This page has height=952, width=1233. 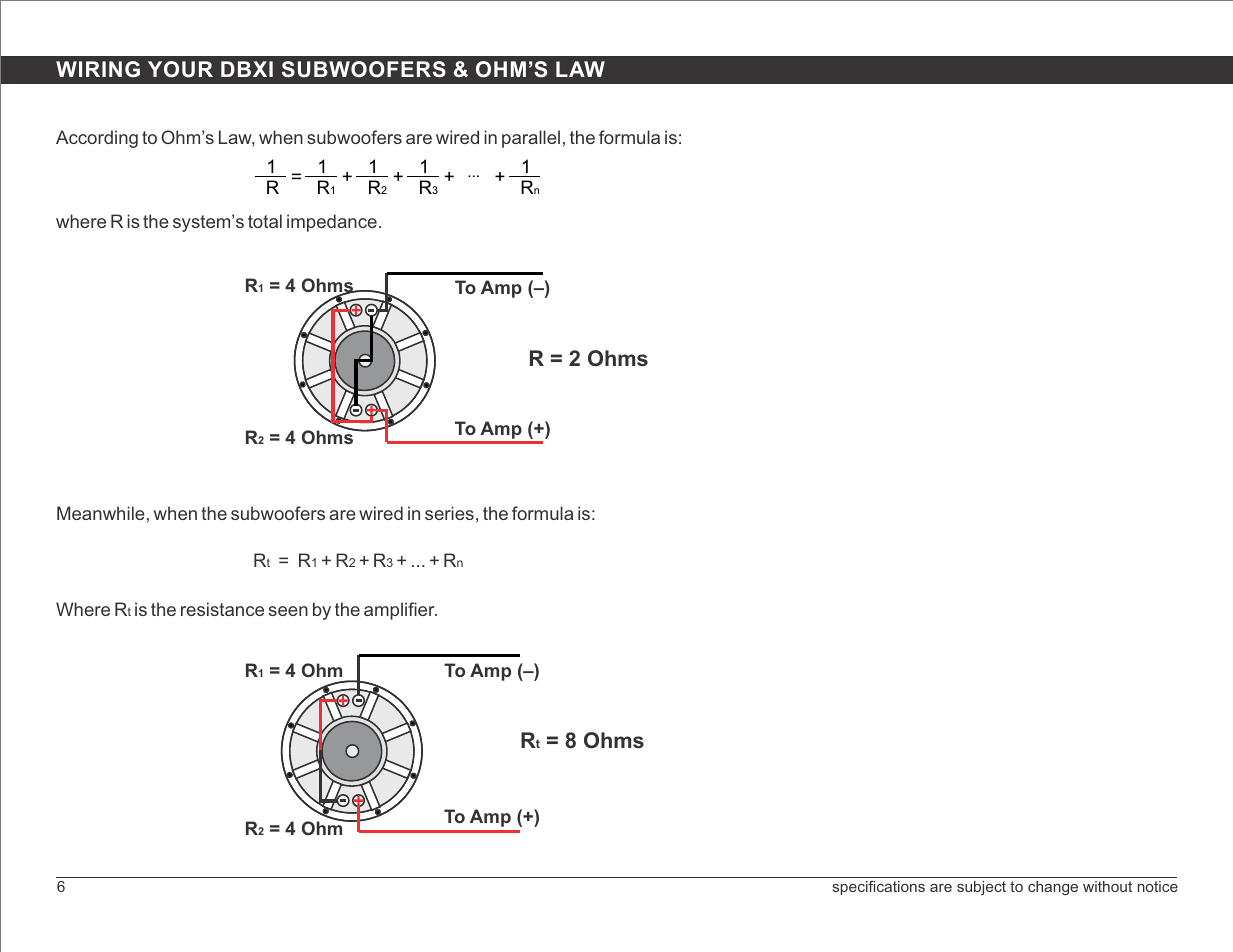 I want to click on seen, so click(x=288, y=611).
